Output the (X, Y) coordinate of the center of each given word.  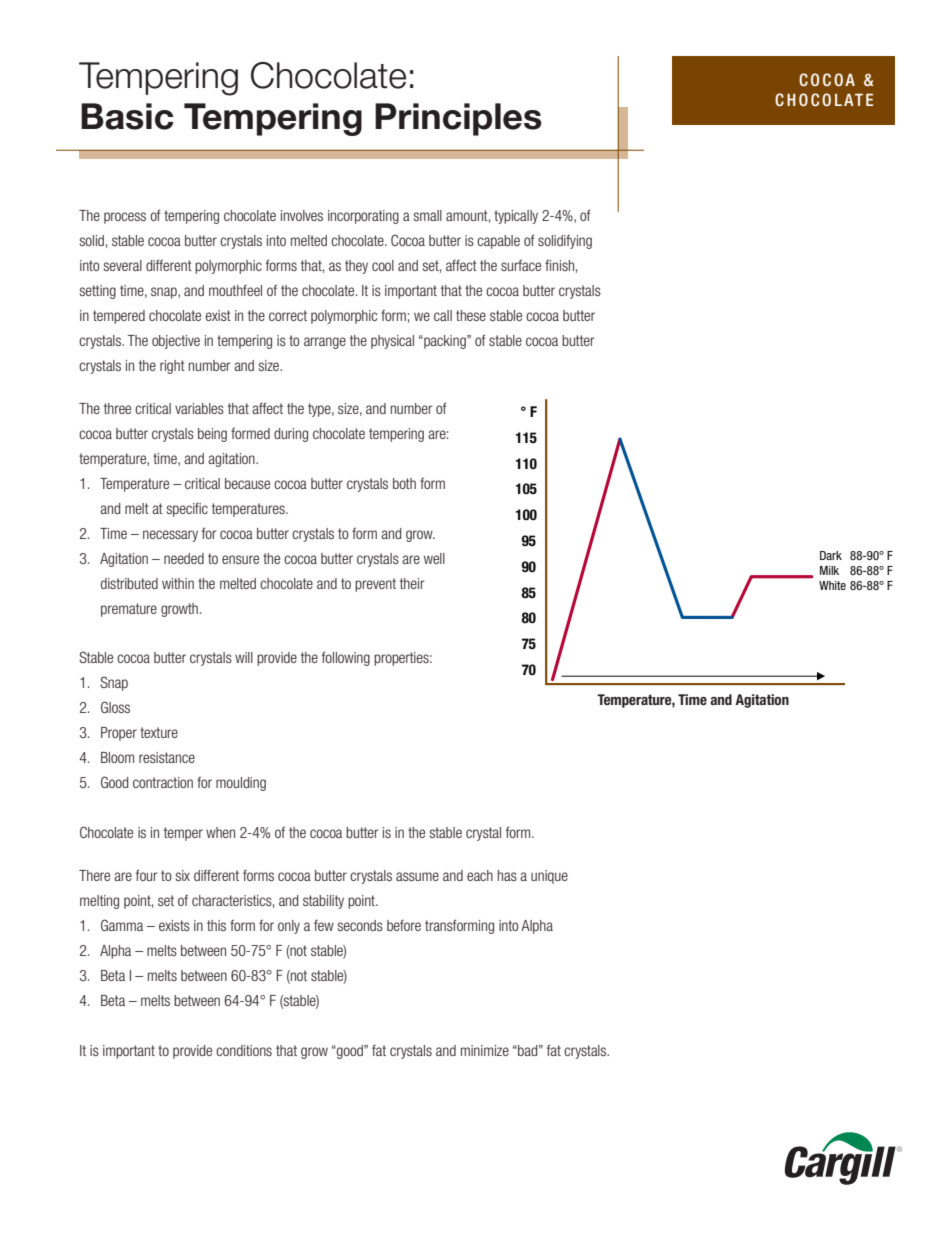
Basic (127, 116)
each (480, 875)
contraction (163, 782)
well (434, 558)
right (172, 367)
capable (498, 242)
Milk (829, 570)
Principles (458, 119)
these (471, 315)
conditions (244, 1050)
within (178, 583)
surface (521, 265)
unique (549, 877)
